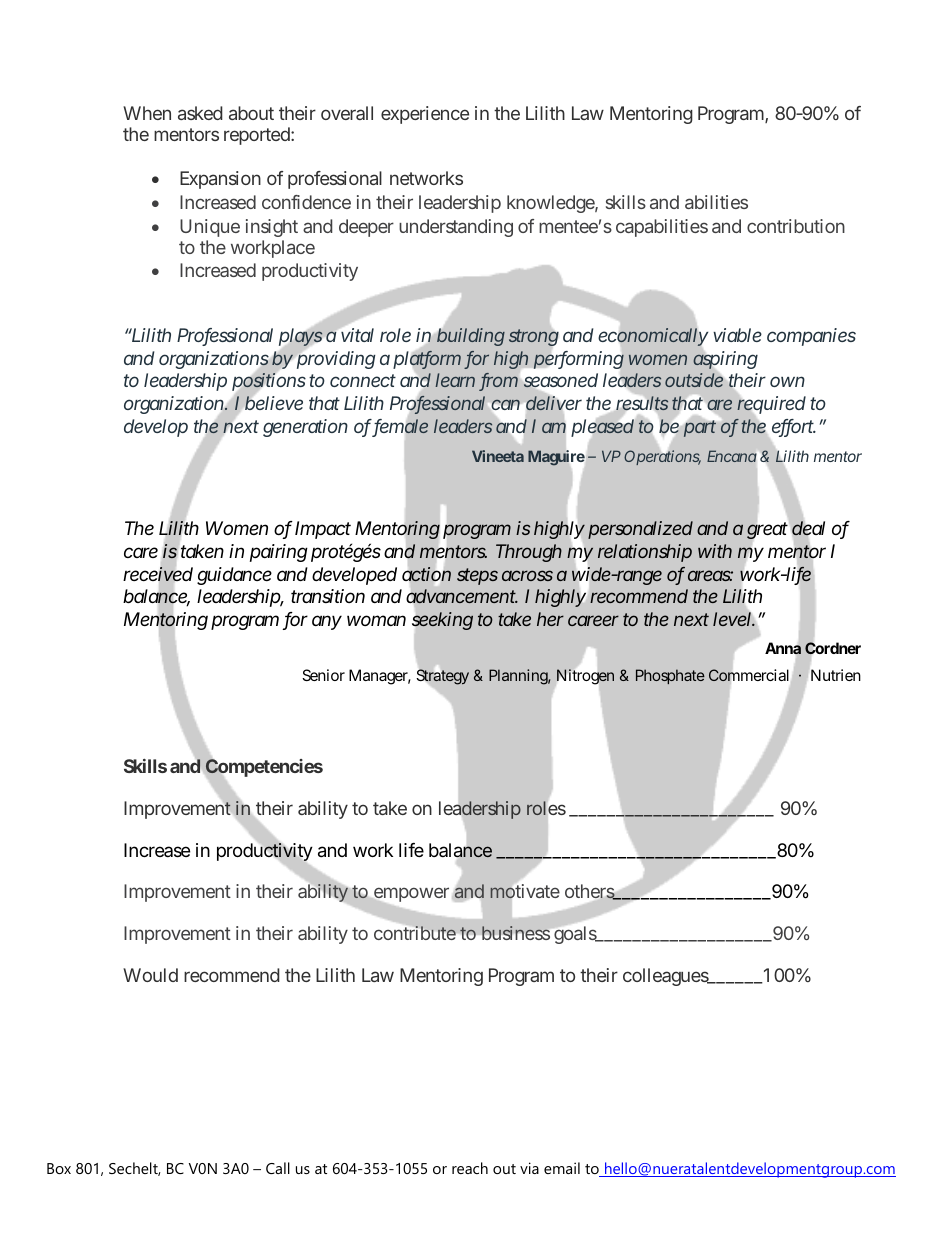  Describe the element at coordinates (147, 113) in the page. I see `When` at that location.
